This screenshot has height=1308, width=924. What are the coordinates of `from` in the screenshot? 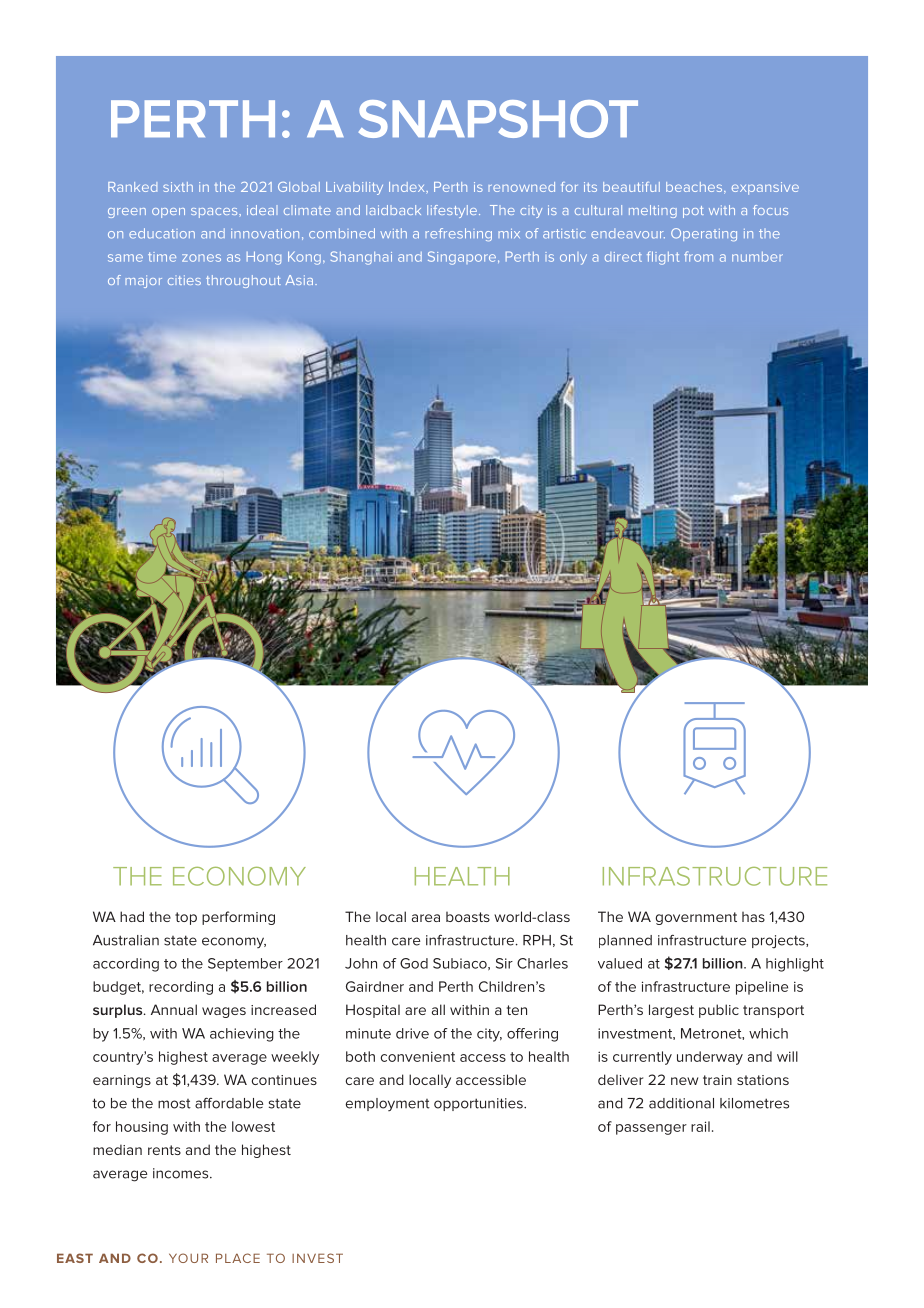 It's located at (698, 256).
